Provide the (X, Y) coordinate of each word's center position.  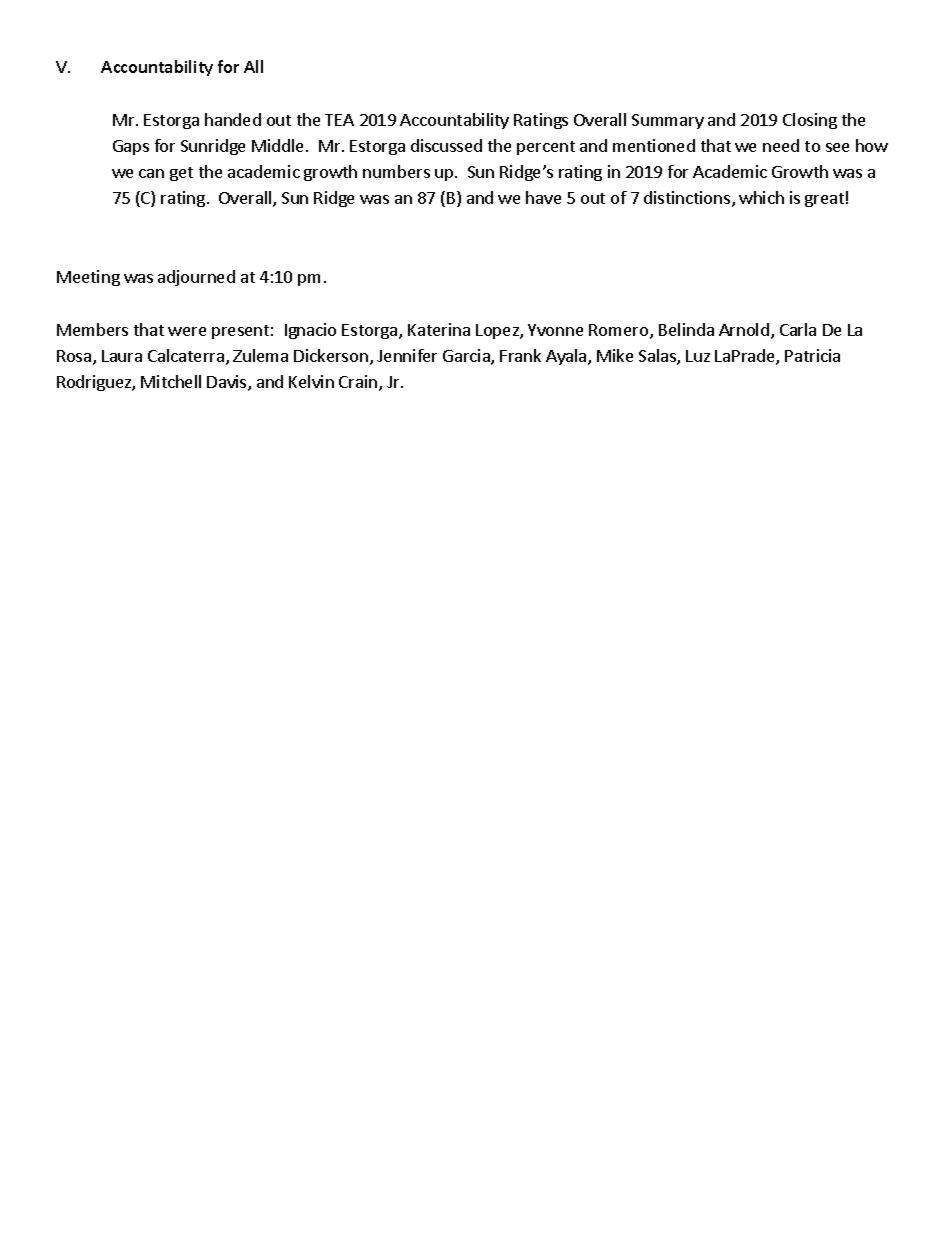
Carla (798, 329)
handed (233, 119)
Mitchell (171, 381)
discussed (446, 145)
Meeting (88, 278)
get (181, 174)
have (543, 197)
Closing (810, 121)
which (761, 197)
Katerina (439, 329)
